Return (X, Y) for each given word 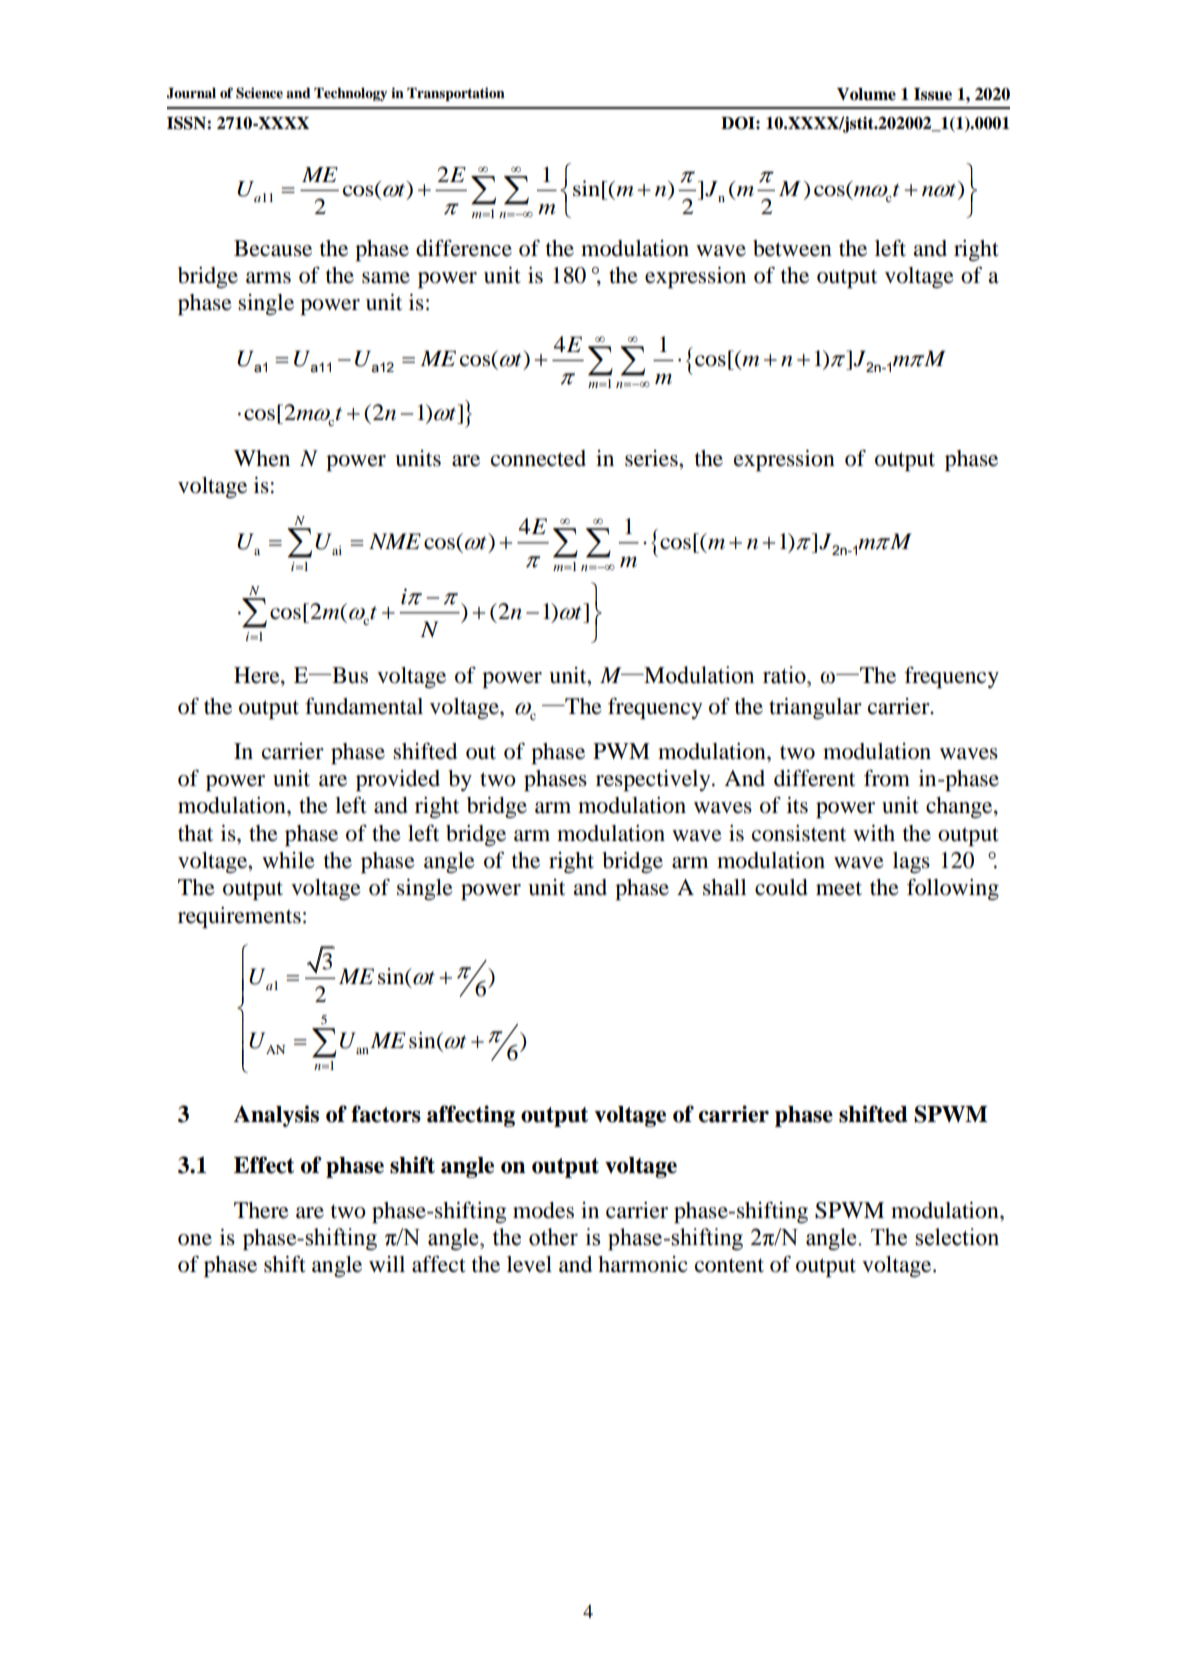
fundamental (364, 706)
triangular (815, 708)
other (553, 1237)
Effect (264, 1165)
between (792, 248)
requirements (239, 917)
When (262, 458)
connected (538, 458)
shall (725, 887)
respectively (654, 780)
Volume (866, 94)
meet (839, 888)
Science (259, 93)
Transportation (456, 94)
